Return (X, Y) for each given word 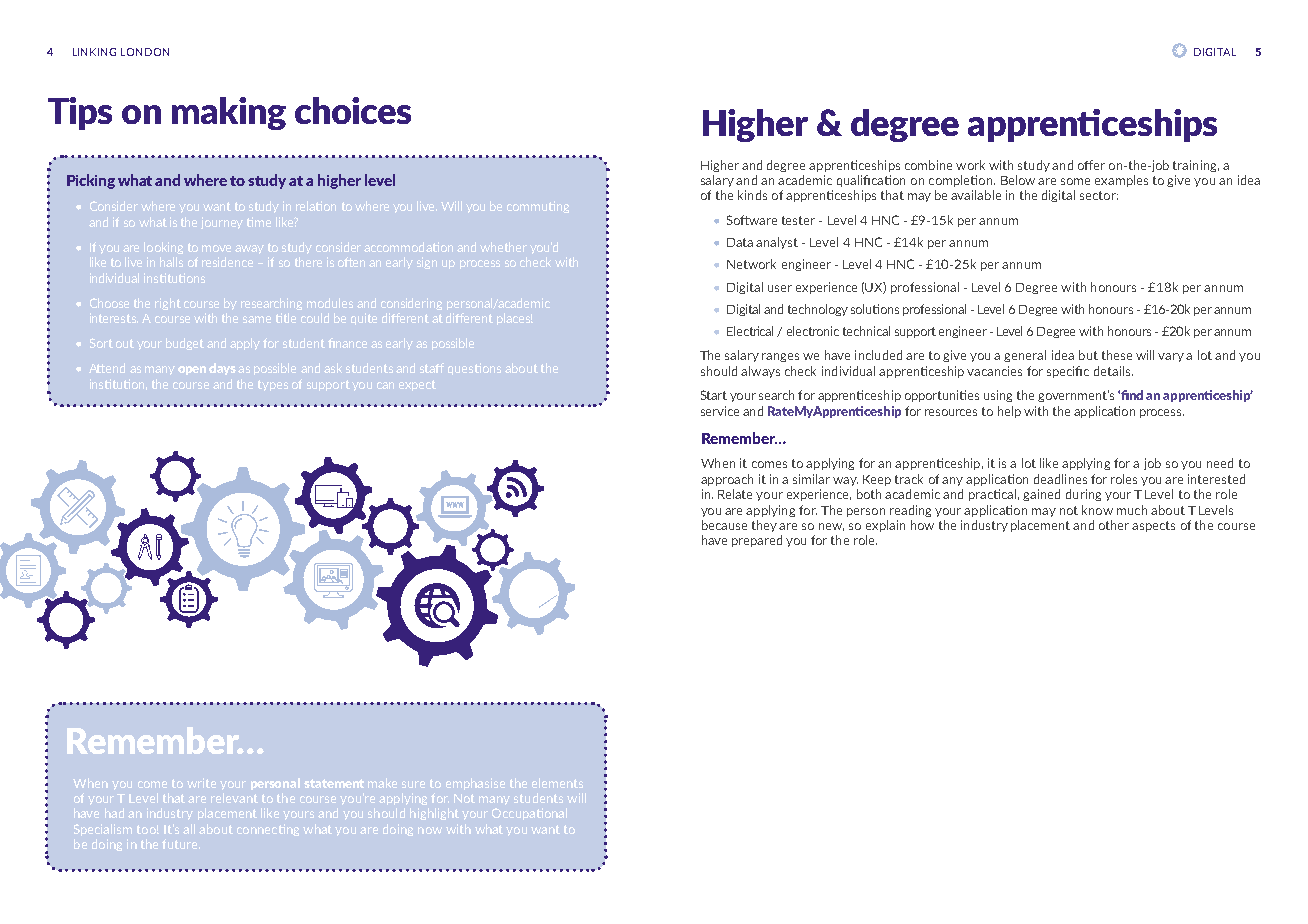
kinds (752, 195)
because (724, 525)
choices (353, 110)
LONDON (145, 52)
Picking (91, 181)
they (764, 526)
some (1075, 181)
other (1114, 525)
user (780, 288)
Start (714, 395)
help (1009, 412)
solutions (875, 309)
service (720, 411)
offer (1091, 165)
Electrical (750, 331)
